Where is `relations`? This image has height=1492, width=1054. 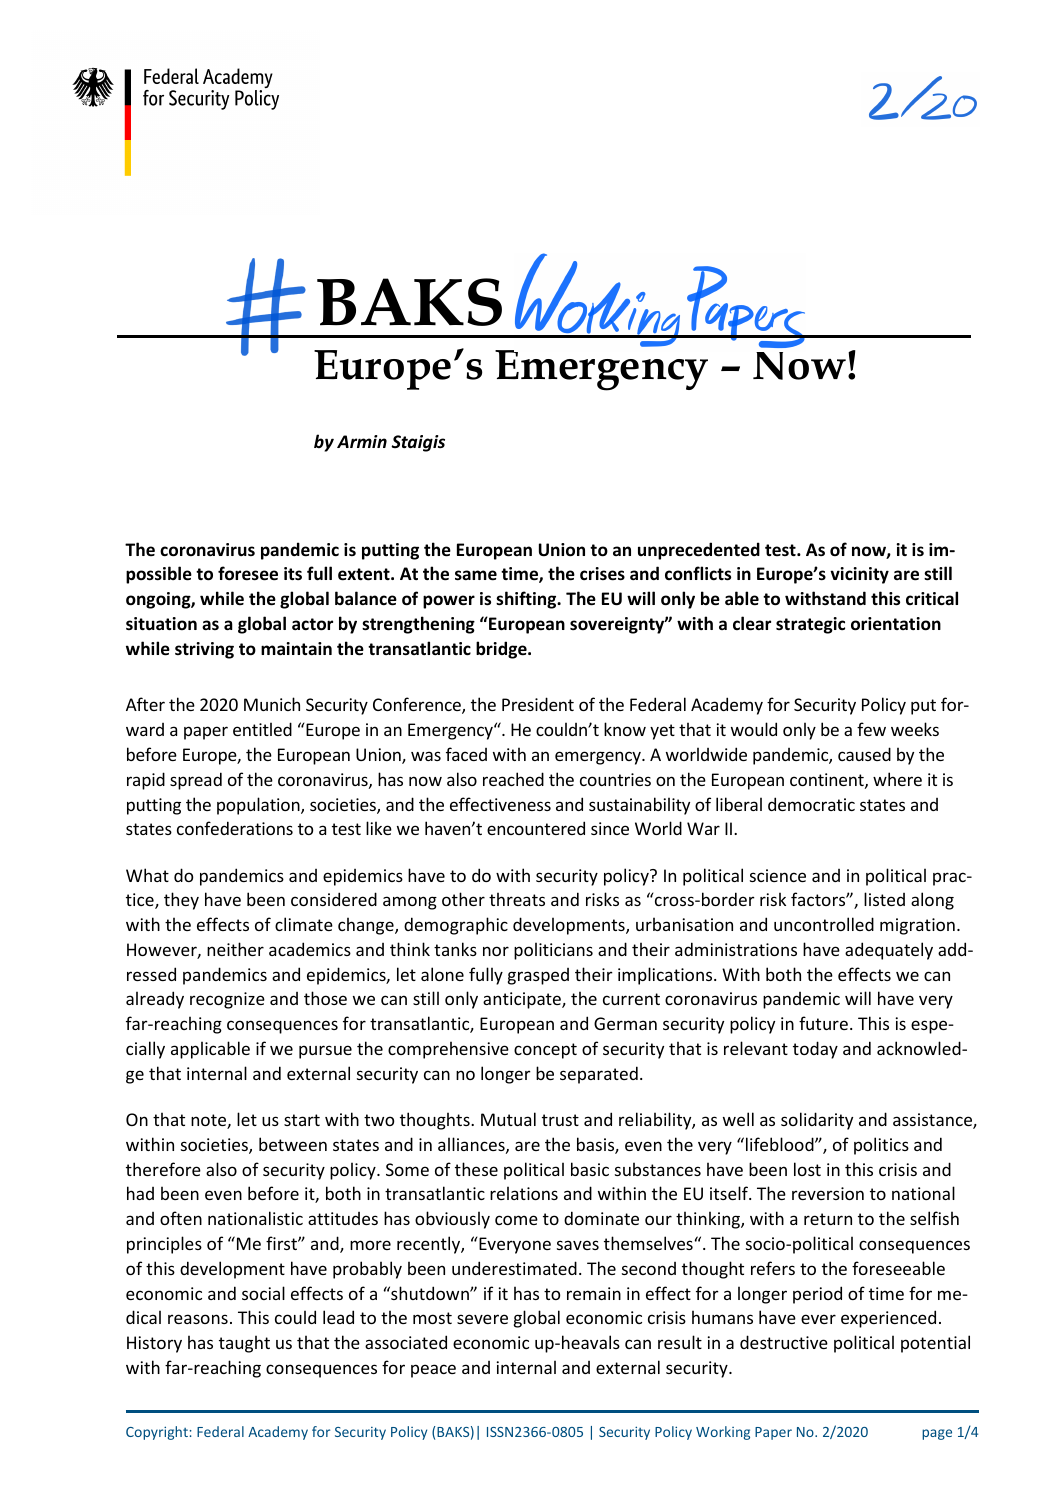
relations is located at coordinates (524, 1193).
